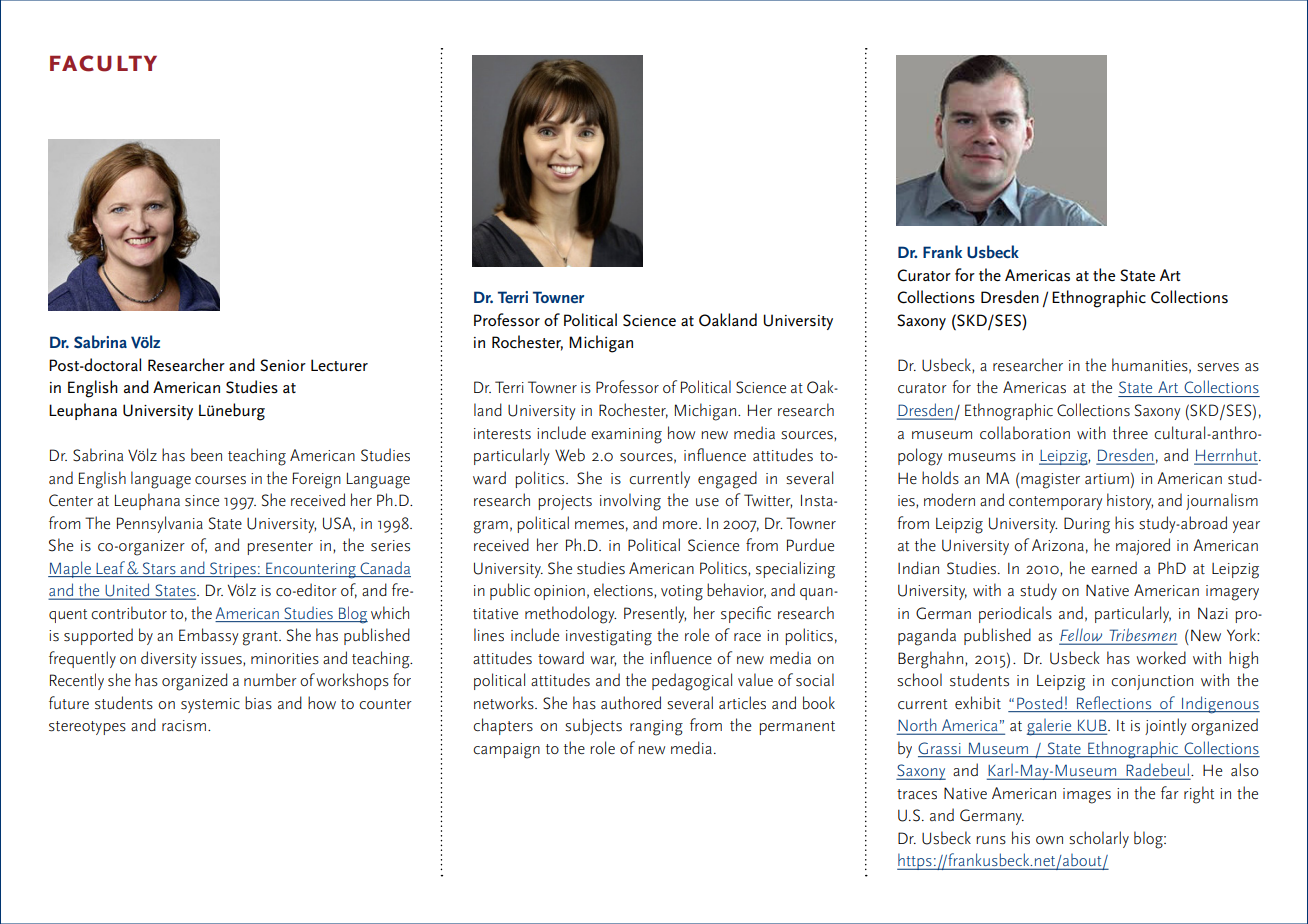 The height and width of the screenshot is (924, 1308). What do you see at coordinates (184, 726) in the screenshot?
I see `racism` at bounding box center [184, 726].
